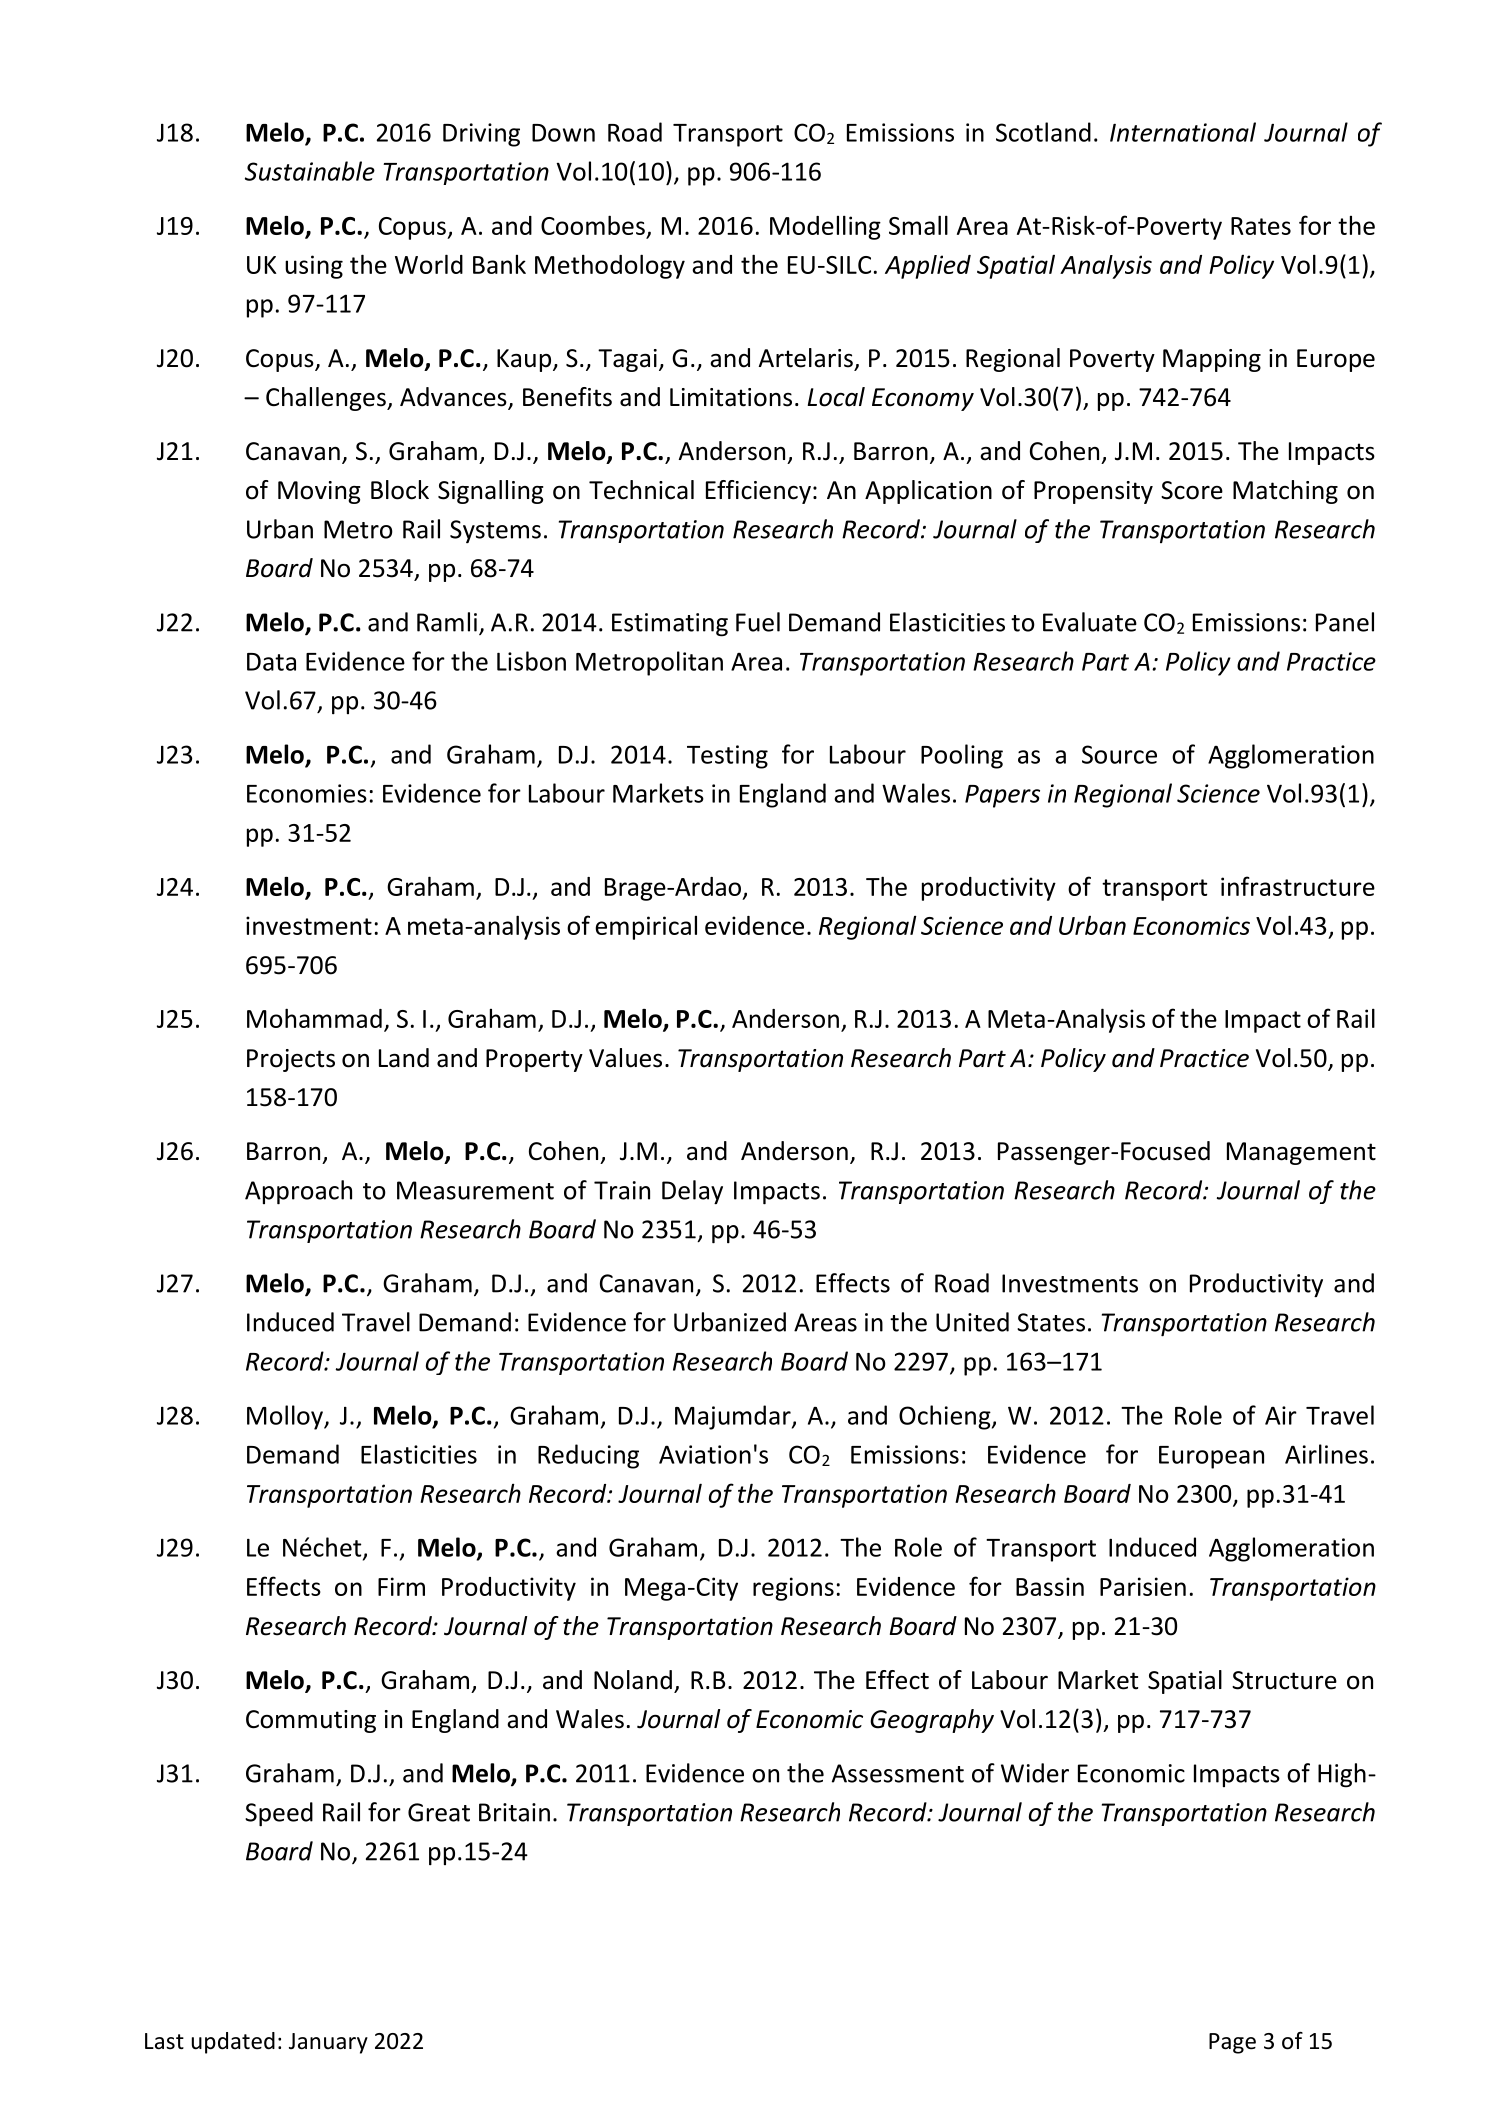 This screenshot has width=1504, height=2127. Describe the element at coordinates (310, 171) in the screenshot. I see `Sustainable` at that location.
